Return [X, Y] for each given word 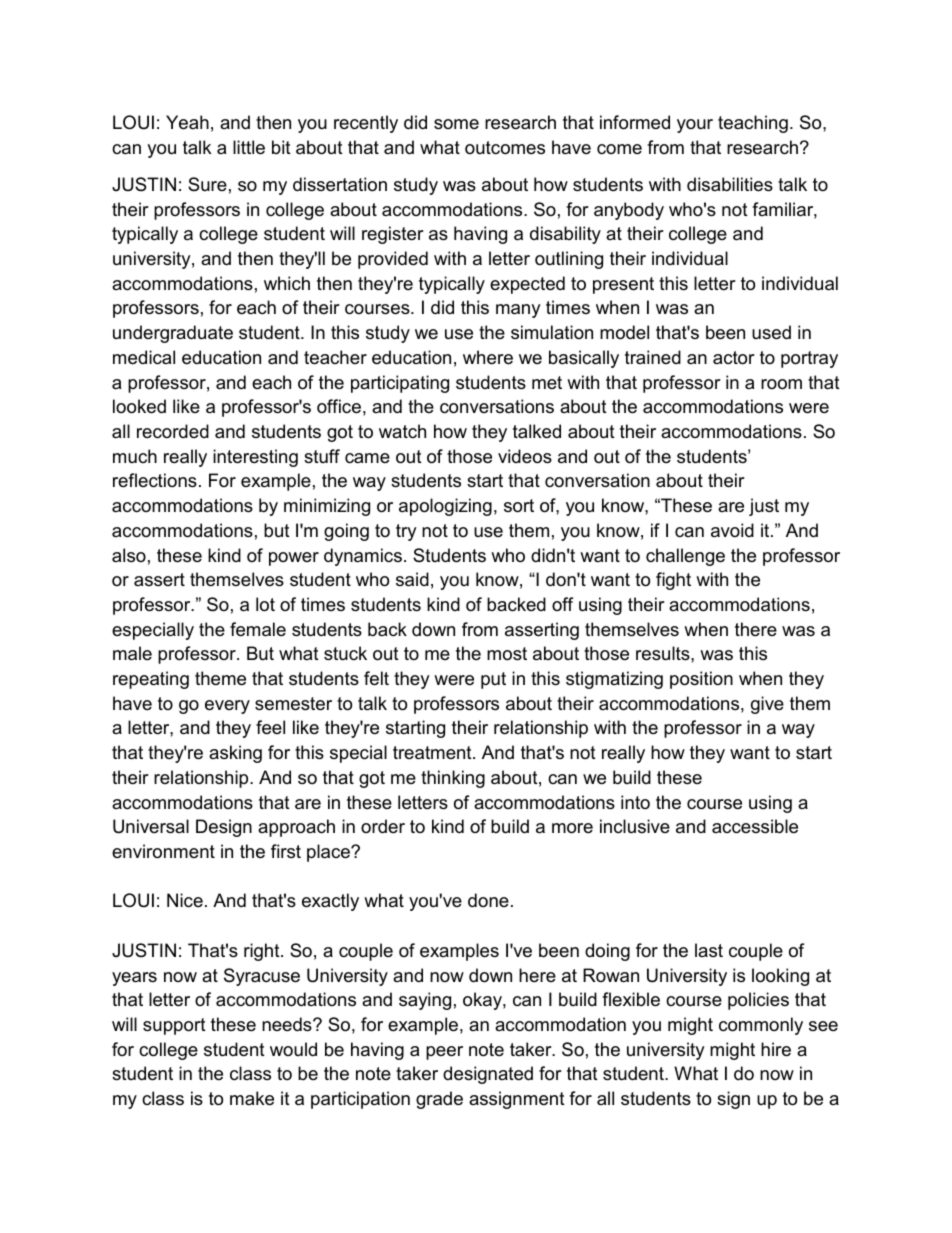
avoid [732, 530]
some [456, 124]
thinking [453, 779]
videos [525, 456]
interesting [255, 458]
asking [235, 754]
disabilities [730, 184]
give [767, 705]
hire [776, 1049]
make [252, 1098]
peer [444, 1053]
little [249, 147]
